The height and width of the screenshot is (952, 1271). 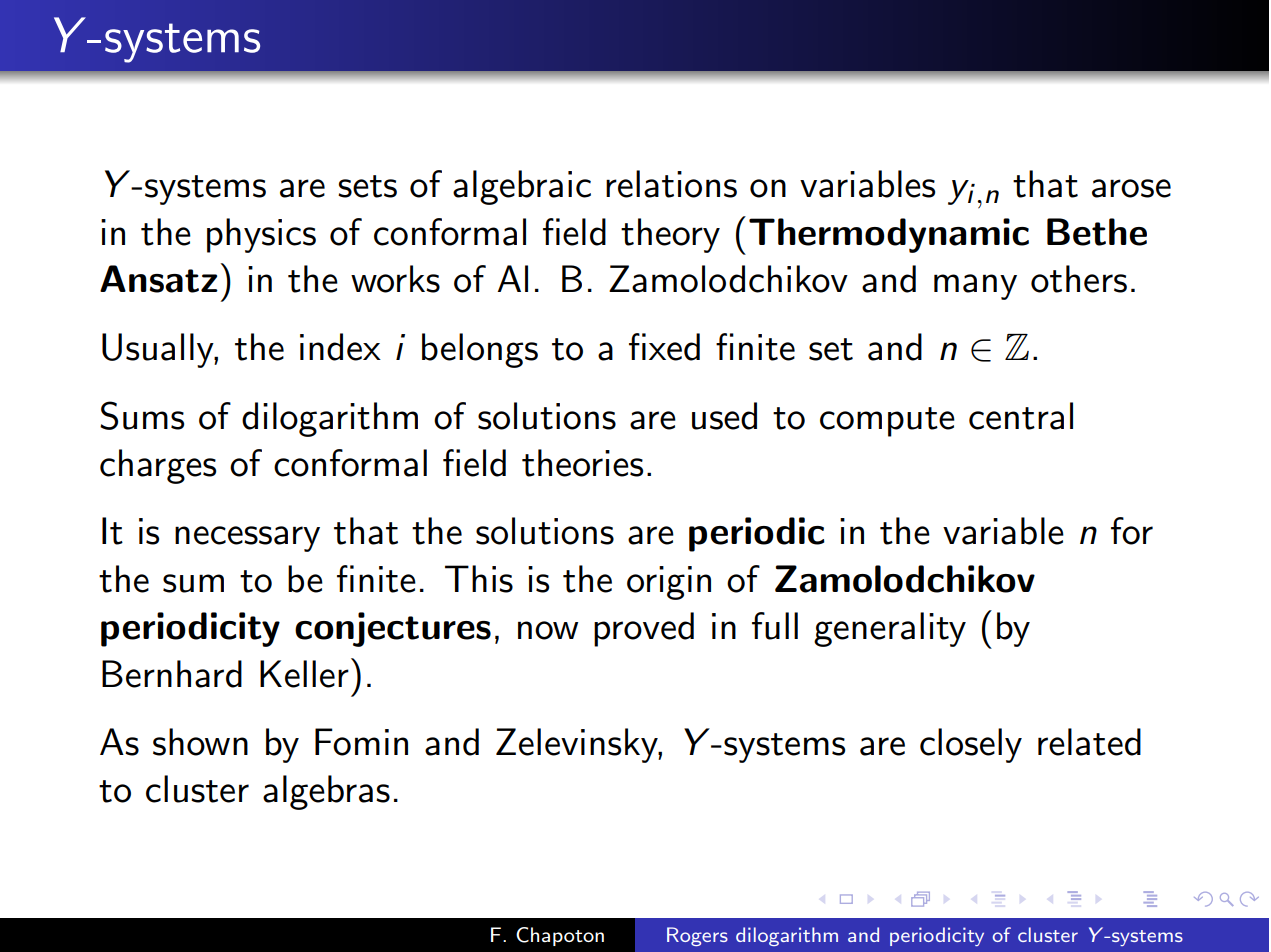 I want to click on generality, so click(x=890, y=629).
